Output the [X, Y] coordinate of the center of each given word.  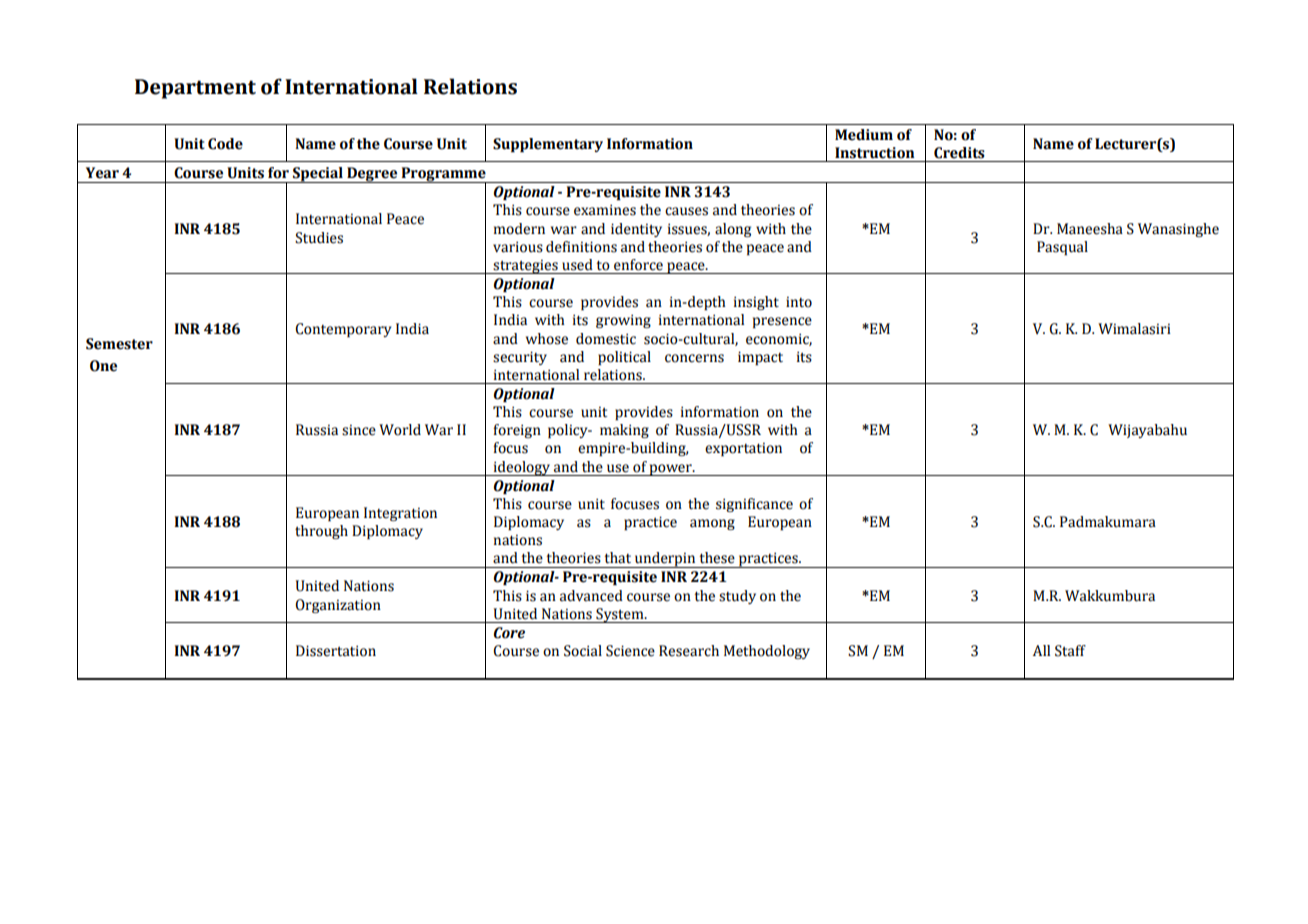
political [624, 358]
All [1041, 650]
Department [195, 89]
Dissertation [336, 651]
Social [583, 651]
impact [760, 358]
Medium [864, 135]
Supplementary [548, 145]
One [103, 366]
